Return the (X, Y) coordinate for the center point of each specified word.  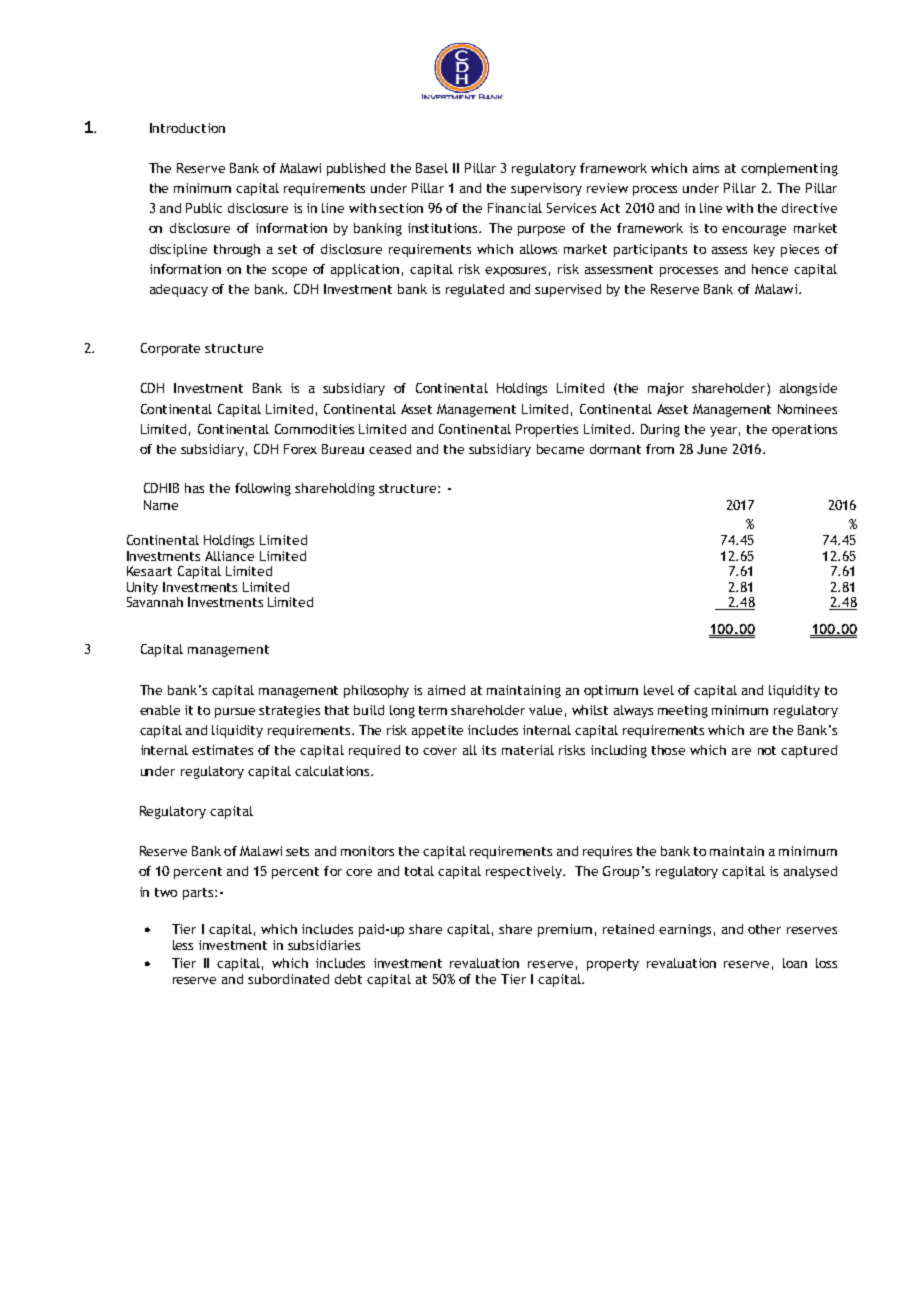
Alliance (229, 556)
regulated (475, 290)
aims (706, 168)
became (560, 449)
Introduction (187, 128)
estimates (222, 750)
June (712, 449)
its (489, 750)
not (767, 750)
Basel (432, 168)
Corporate (170, 349)
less (183, 945)
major (666, 389)
